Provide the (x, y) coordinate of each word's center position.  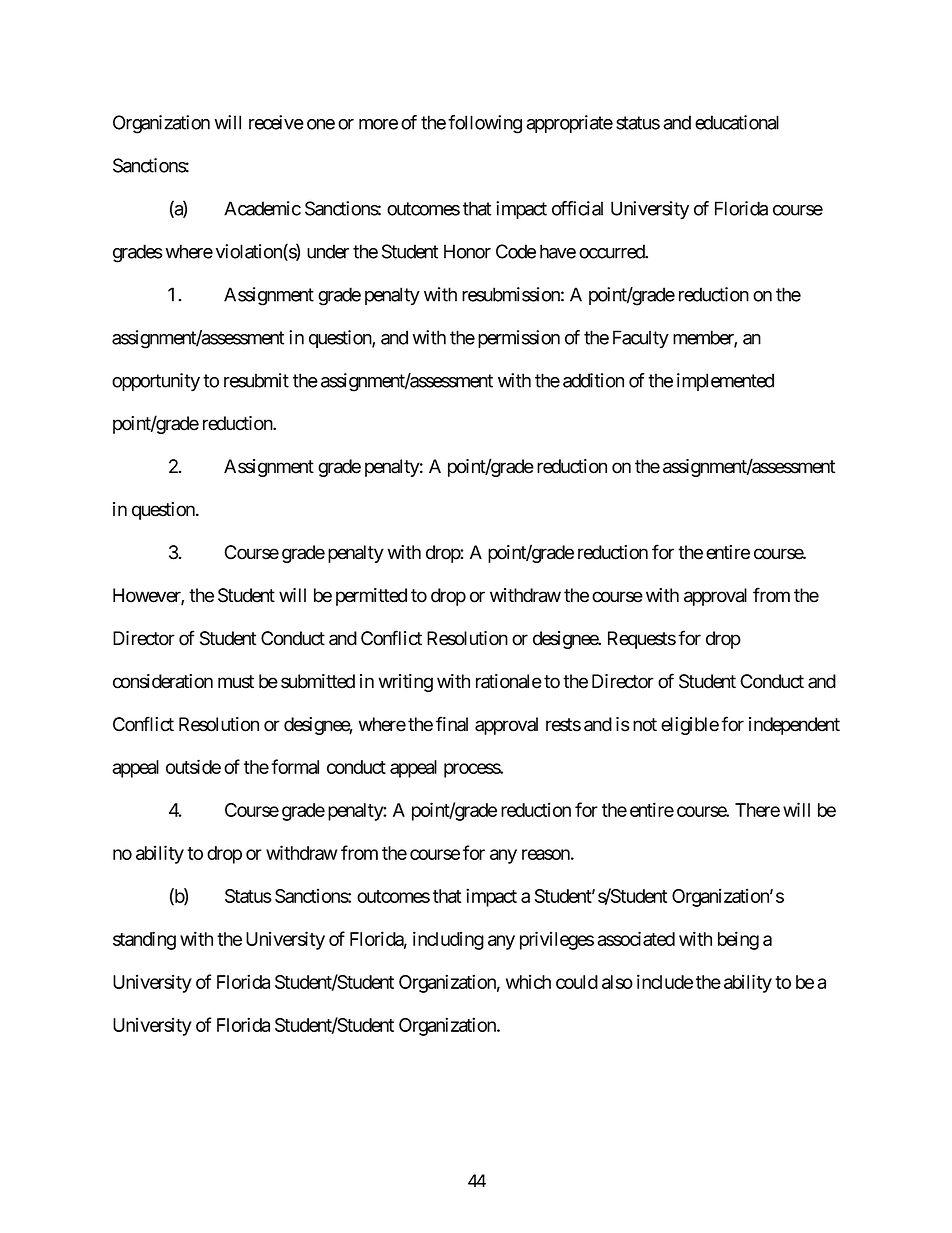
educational (737, 122)
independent (794, 726)
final (452, 724)
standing (144, 940)
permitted (371, 597)
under (328, 251)
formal (295, 766)
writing (406, 683)
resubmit (256, 380)
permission (519, 339)
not (645, 725)
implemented (725, 382)
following (485, 124)
